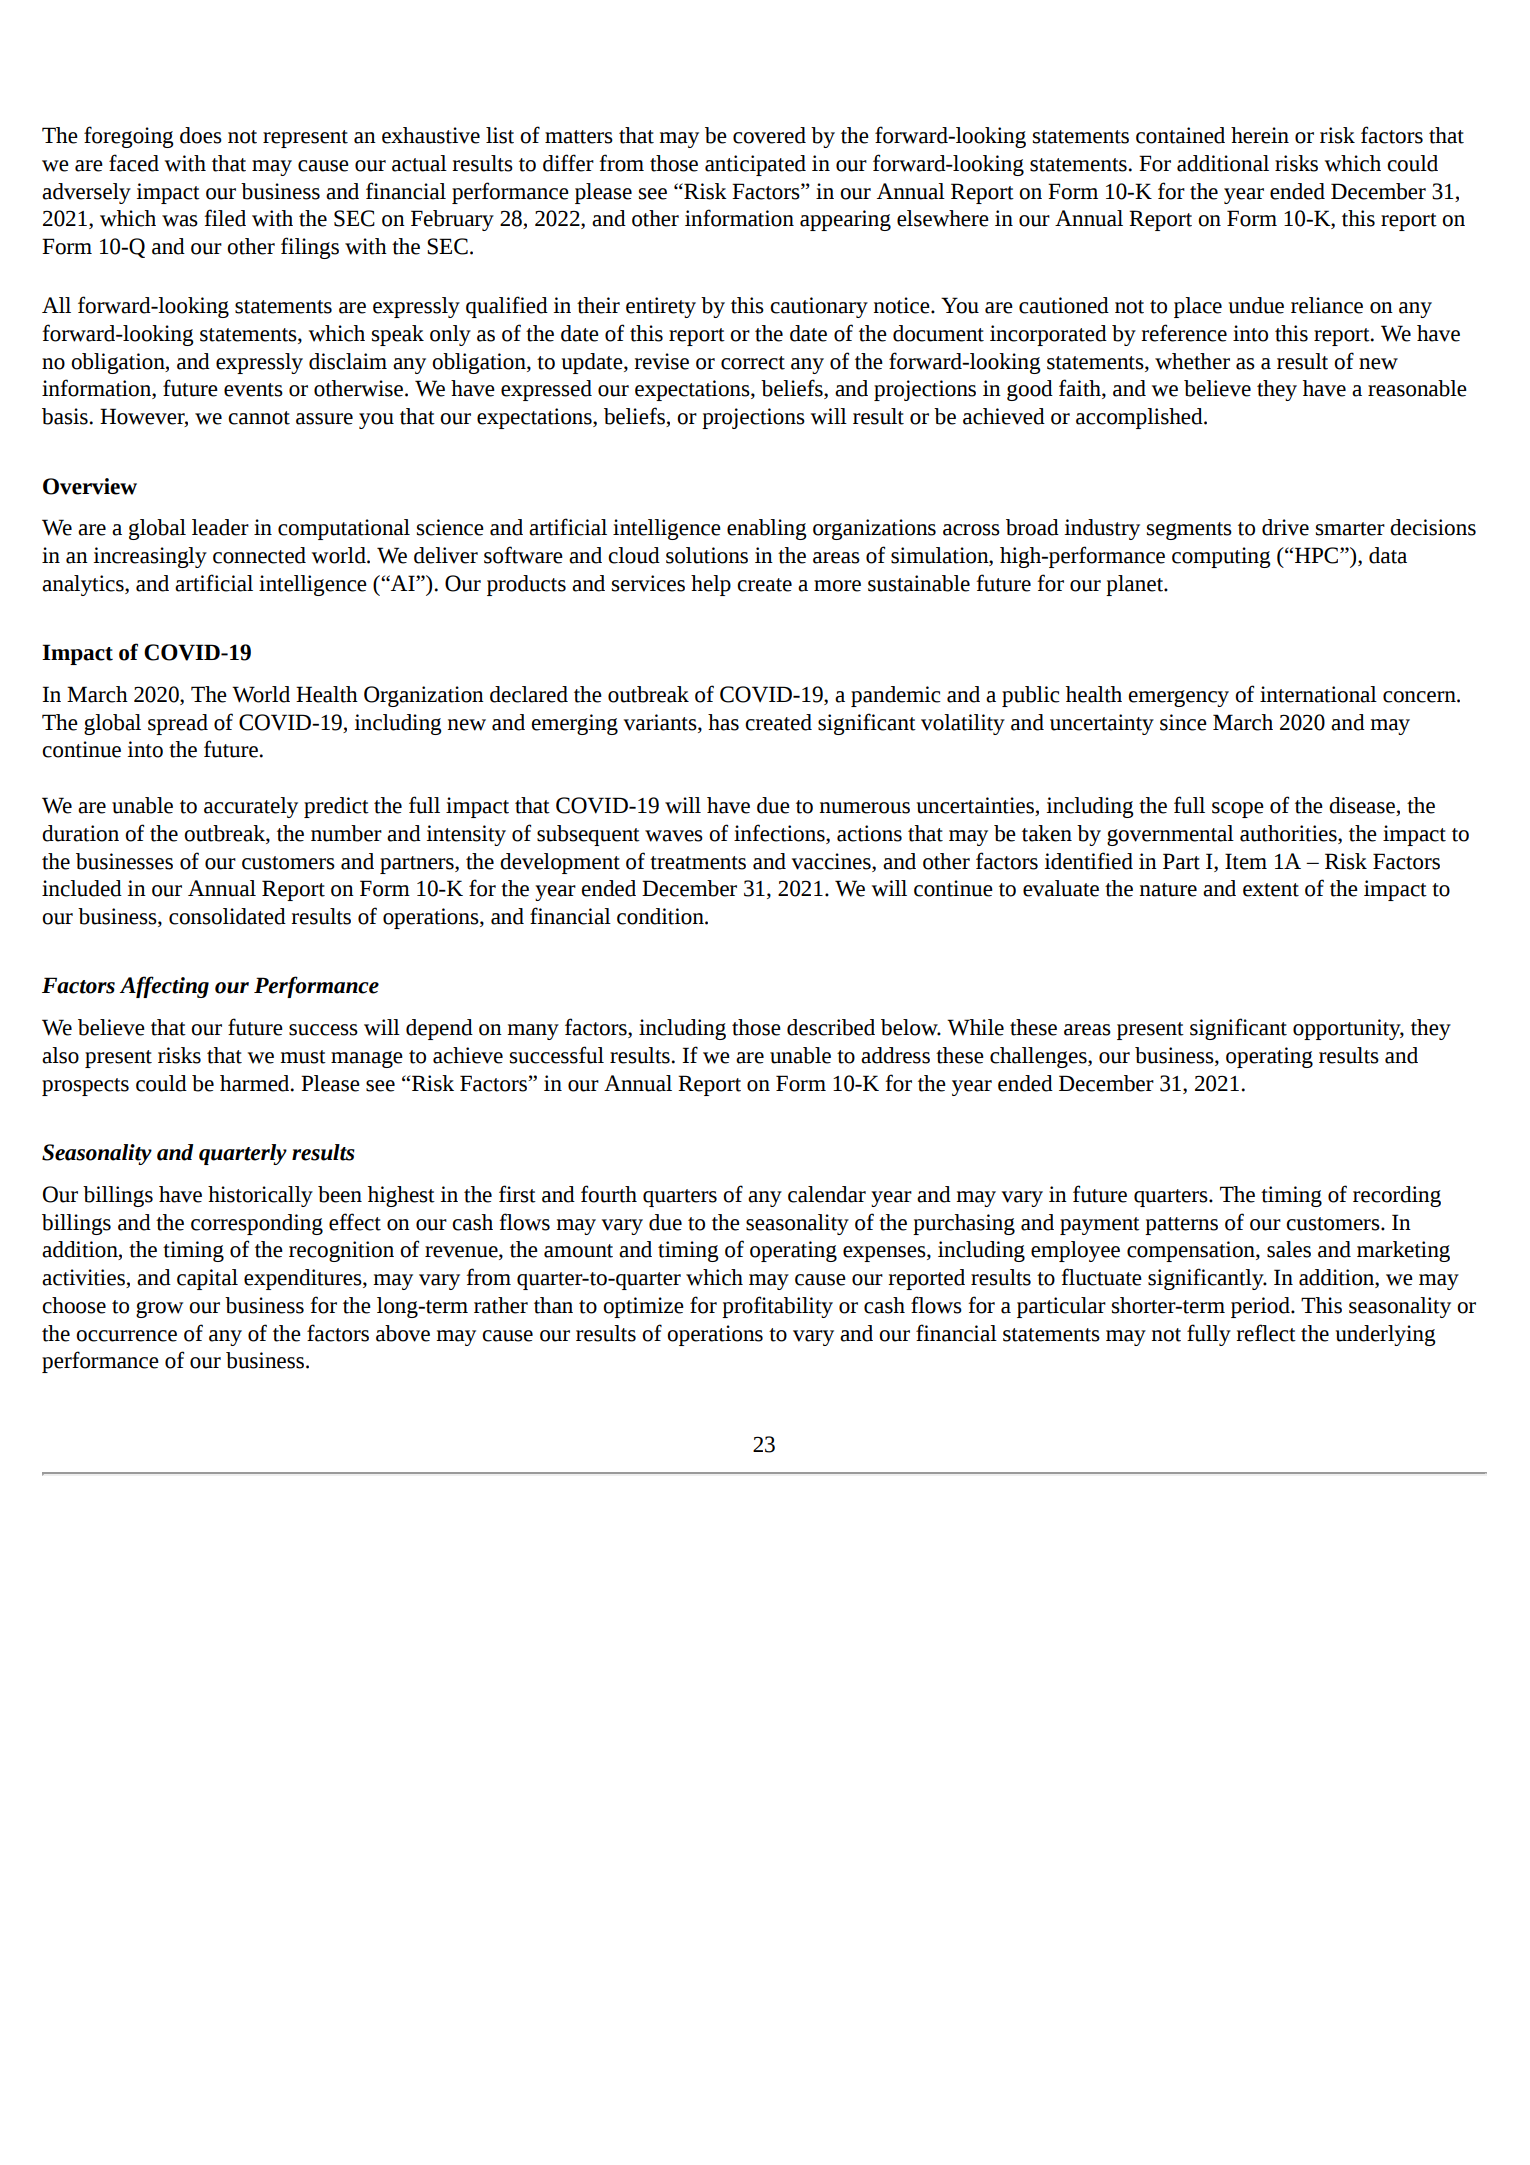  Describe the element at coordinates (207, 1279) in the document. I see `capital` at that location.
